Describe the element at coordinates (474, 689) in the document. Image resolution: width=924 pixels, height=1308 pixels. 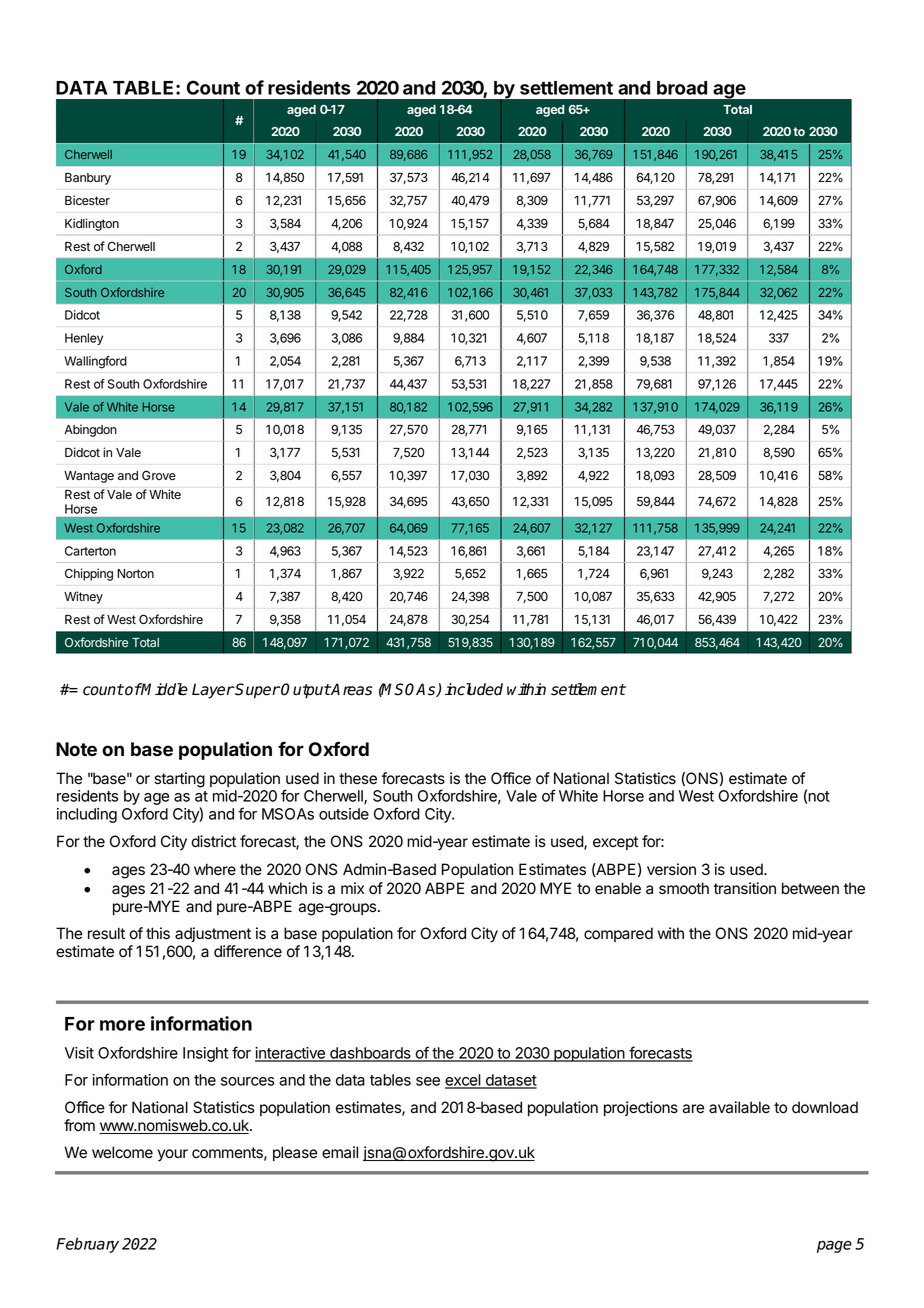
I see `included` at that location.
